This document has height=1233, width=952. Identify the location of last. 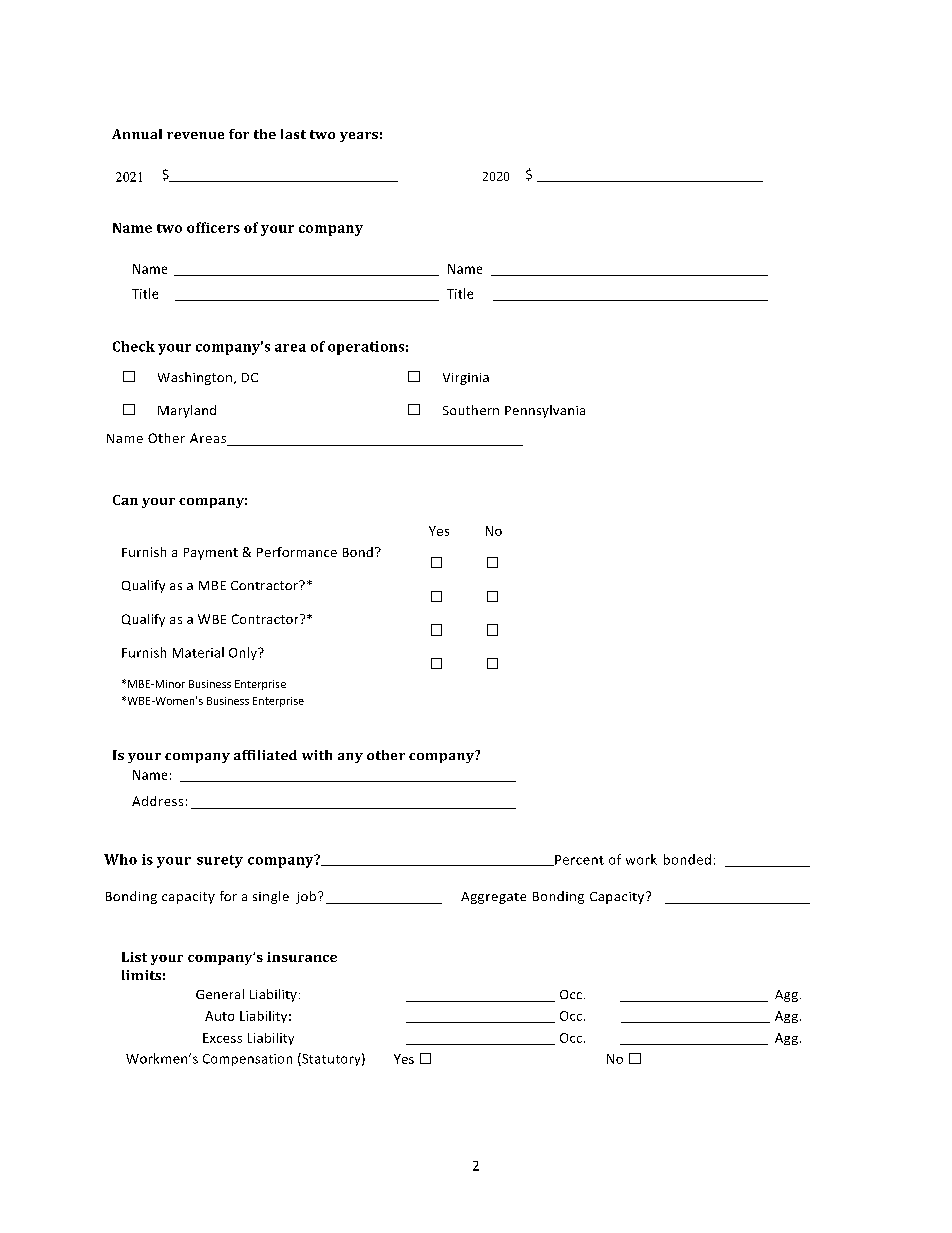
(293, 134).
